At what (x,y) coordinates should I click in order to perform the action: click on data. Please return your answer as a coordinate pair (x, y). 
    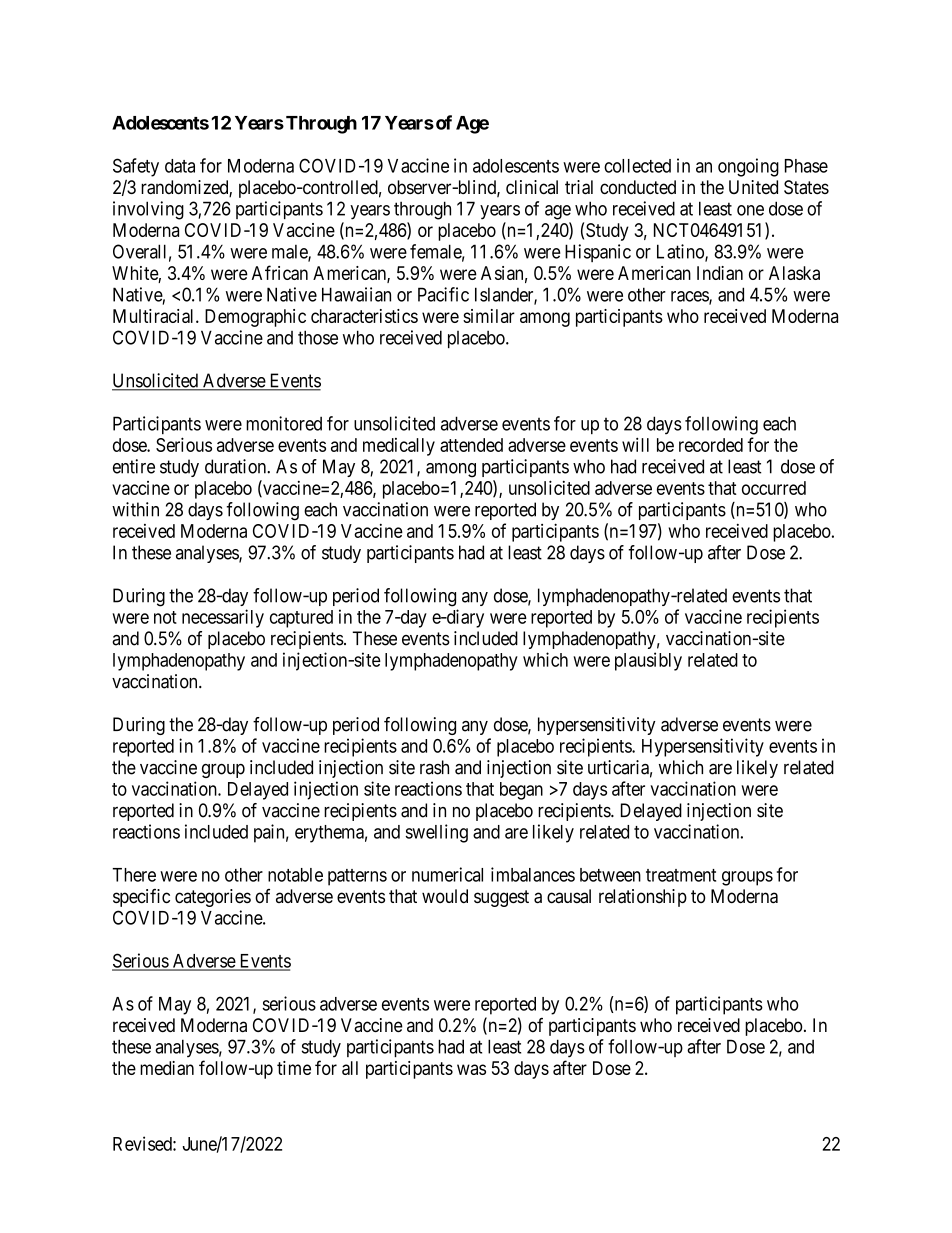
    Looking at the image, I should click on (180, 166).
